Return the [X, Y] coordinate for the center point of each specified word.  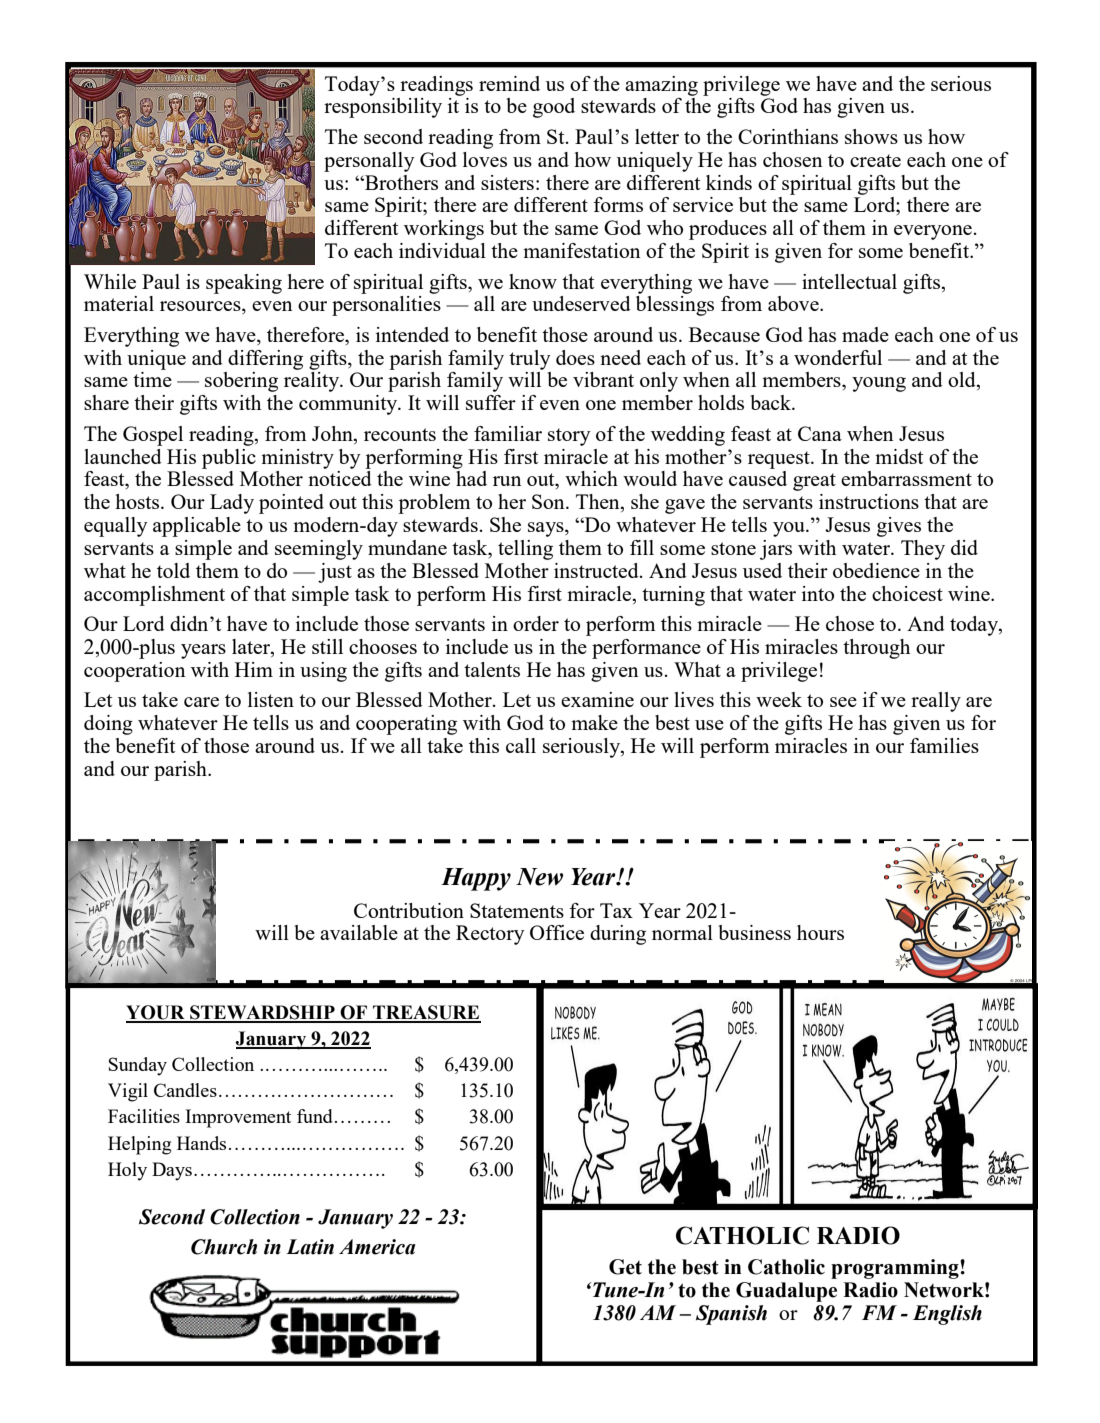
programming [896, 1269]
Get [625, 1267]
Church [224, 1247]
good [554, 108]
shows [871, 136]
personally [369, 162]
